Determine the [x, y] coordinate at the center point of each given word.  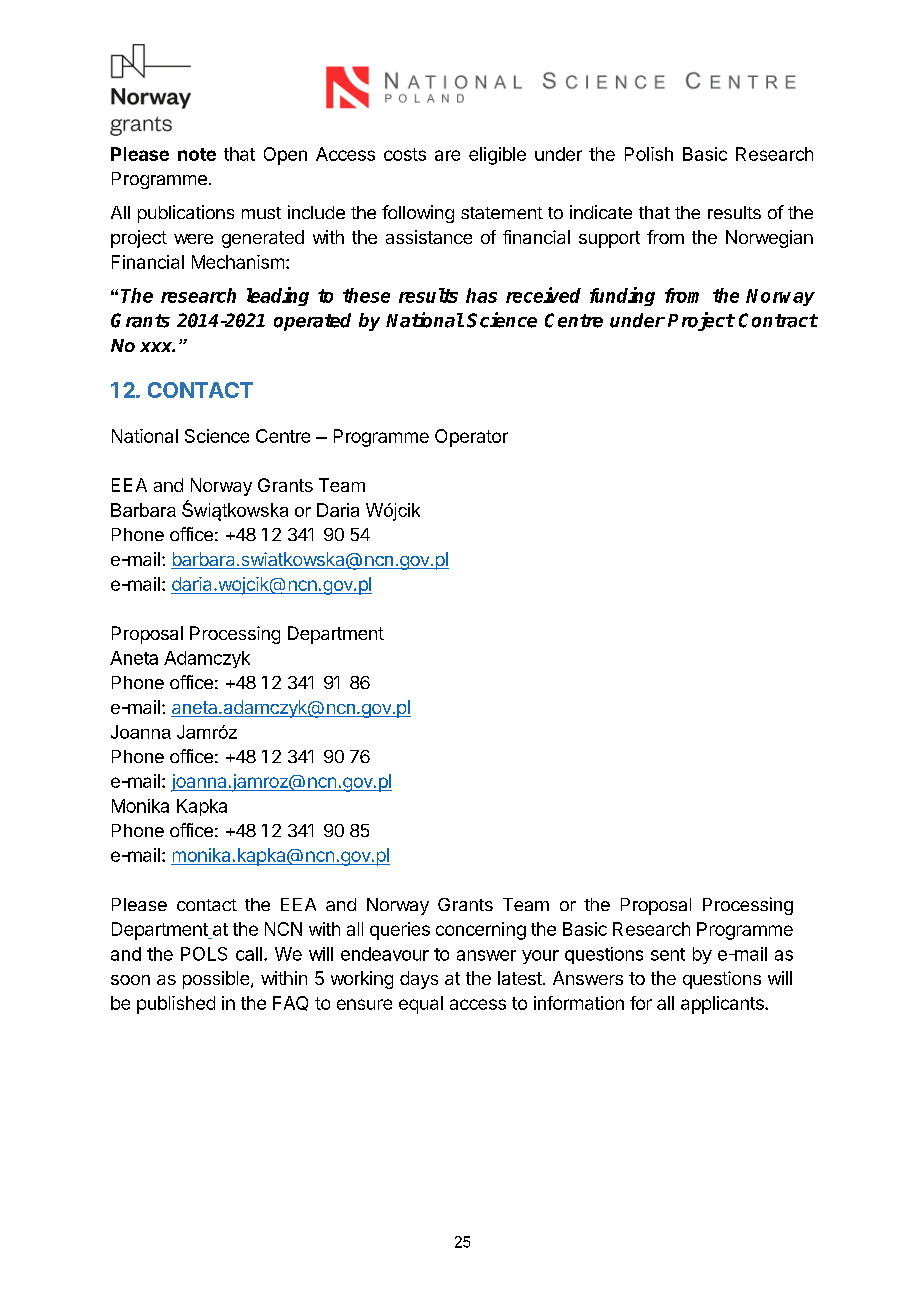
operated [312, 322]
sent [668, 954]
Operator [471, 438]
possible [216, 980]
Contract [778, 320]
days [419, 980]
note [197, 154]
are [447, 155]
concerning [481, 931]
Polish [649, 154]
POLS [204, 954]
